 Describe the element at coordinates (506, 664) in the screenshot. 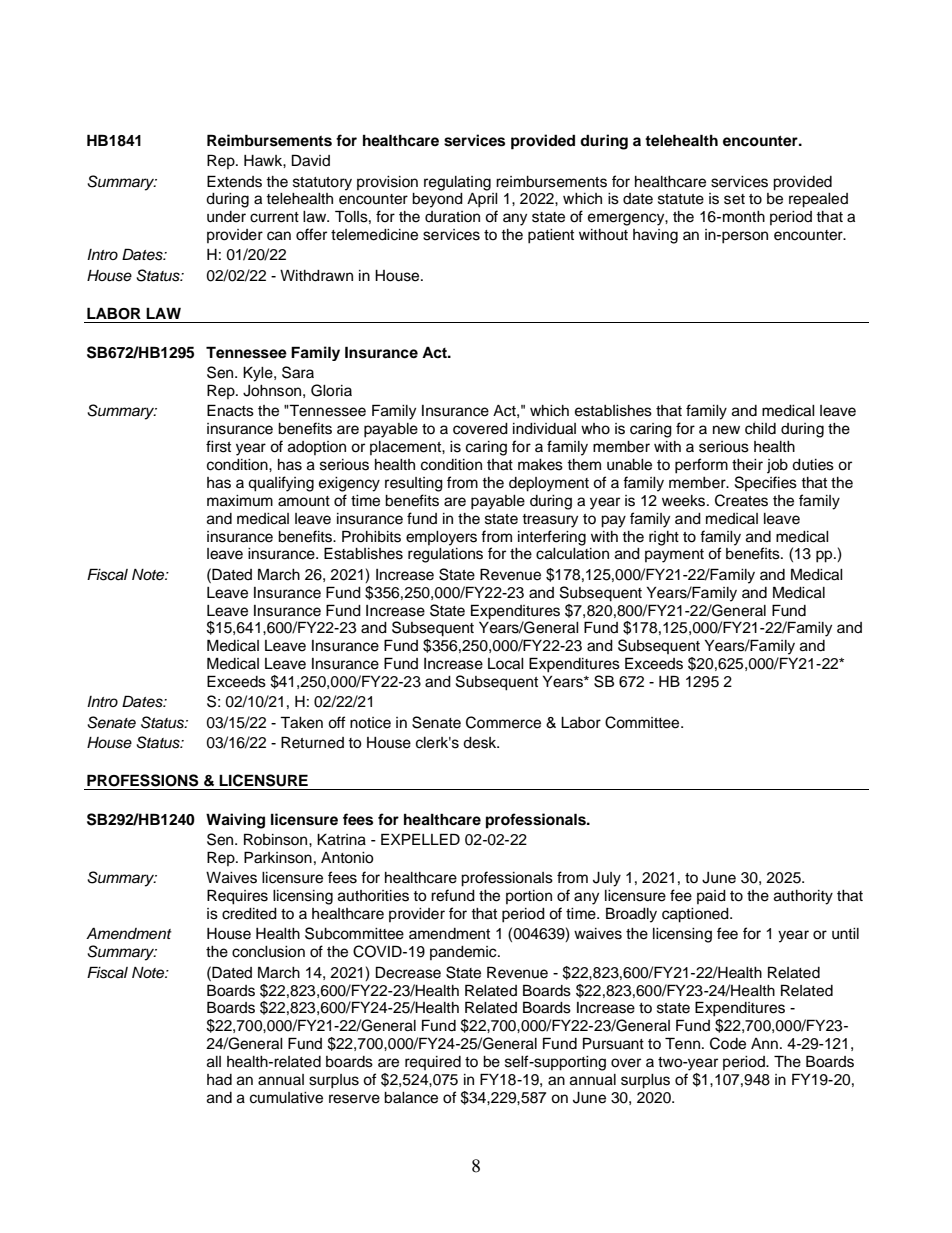

I see `Local` at that location.
